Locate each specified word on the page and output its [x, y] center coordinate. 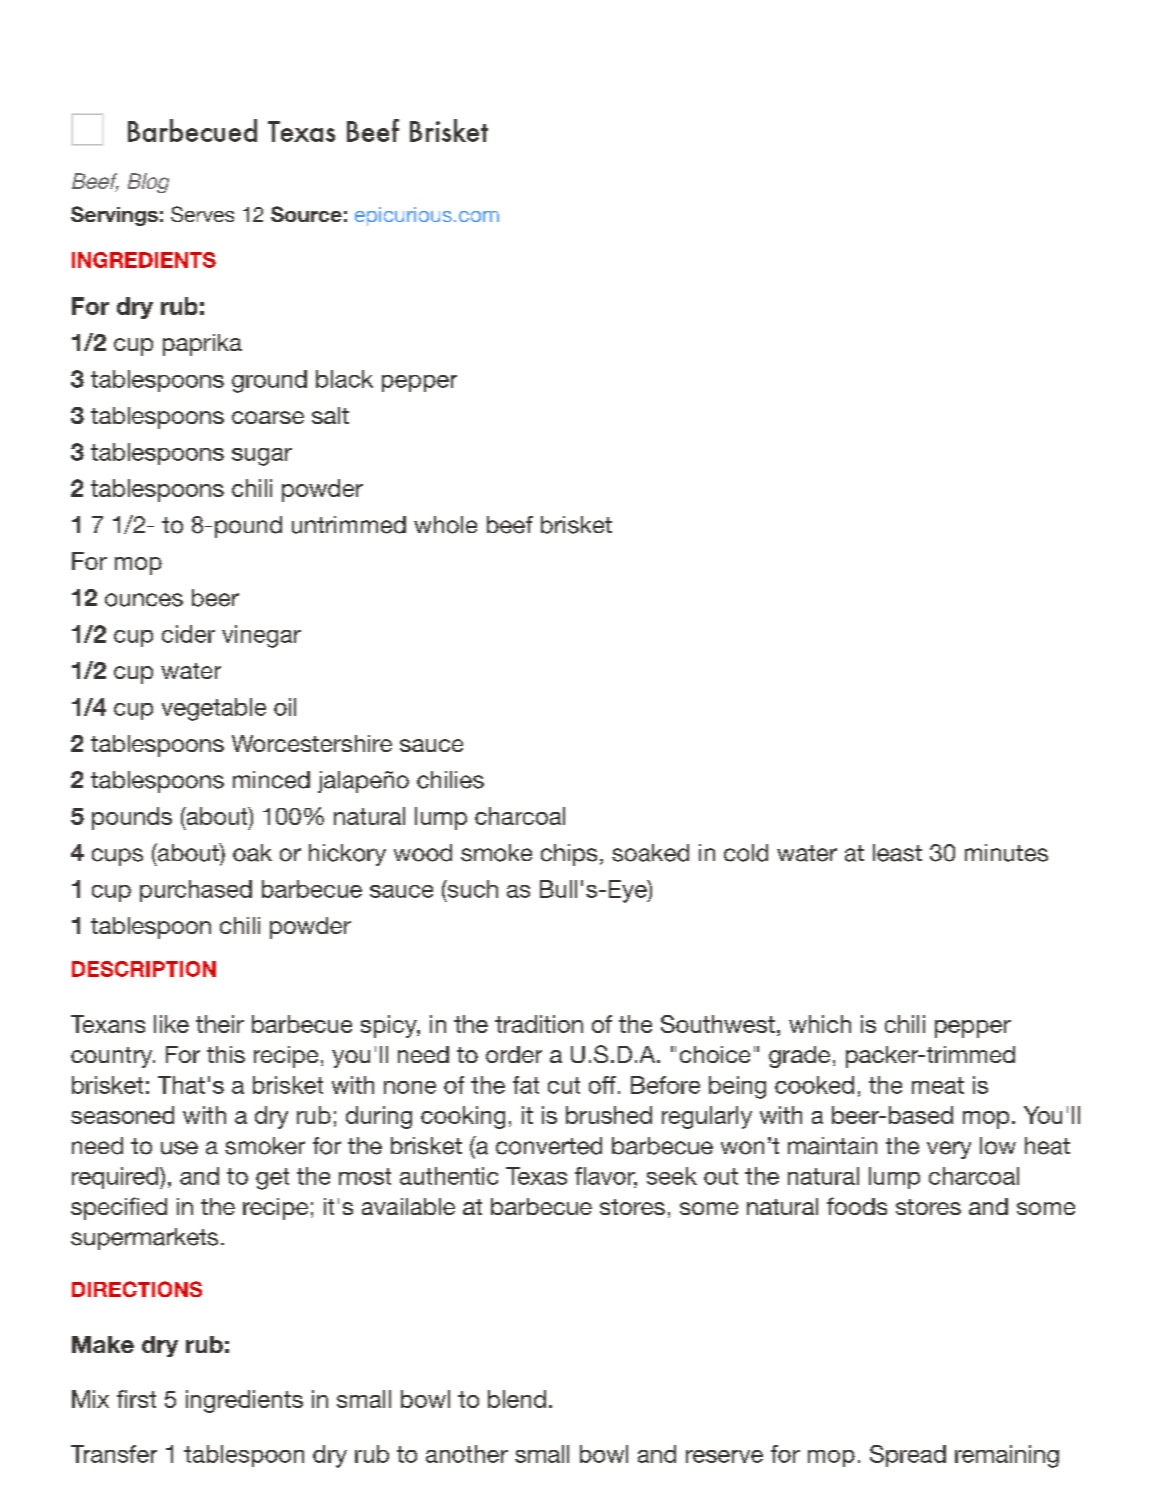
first [136, 1399]
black [344, 379]
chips [569, 855]
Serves [202, 214]
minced [271, 780]
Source [306, 214]
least [897, 853]
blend [517, 1399]
